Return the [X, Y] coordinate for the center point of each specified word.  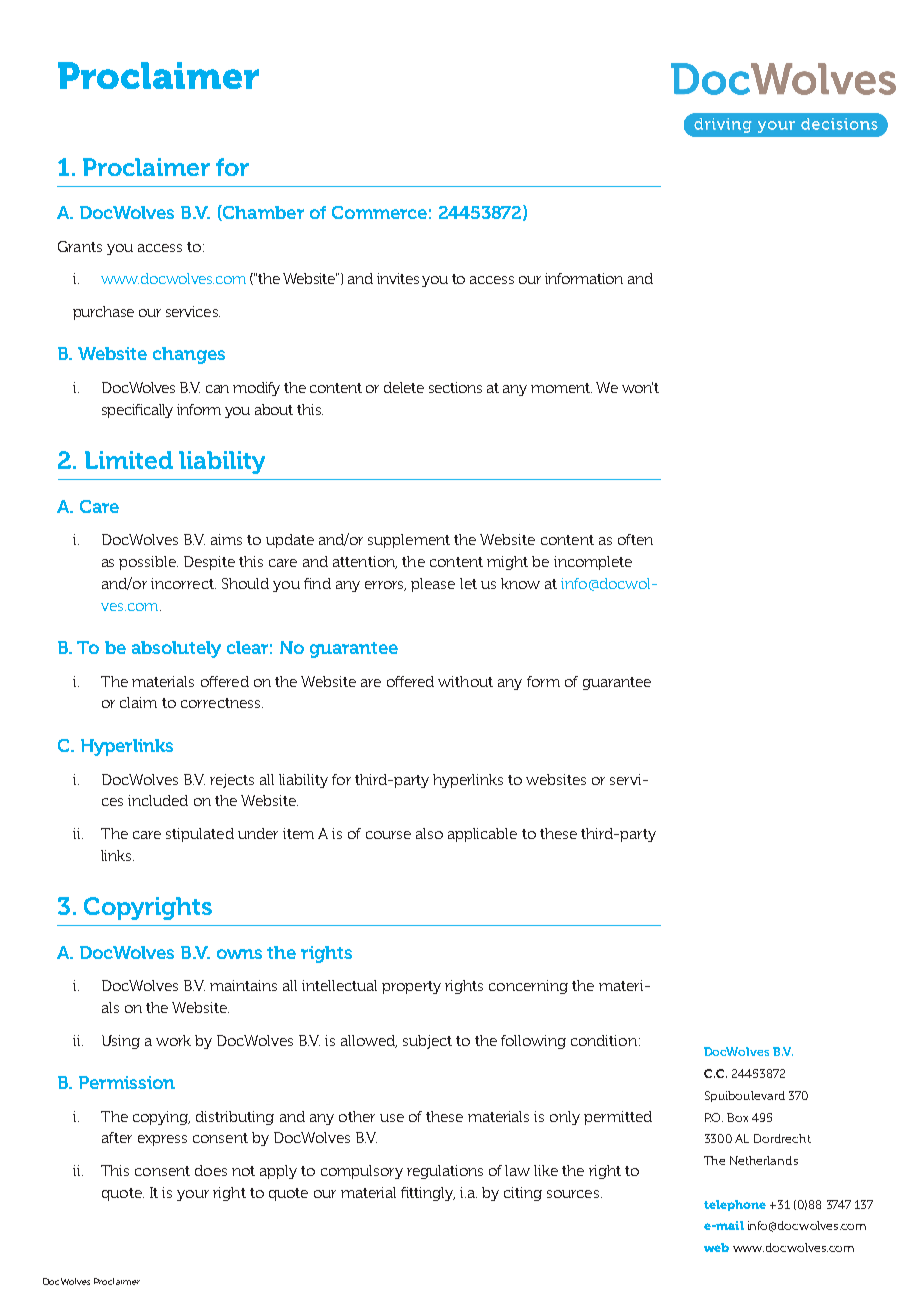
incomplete [593, 563]
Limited [129, 460]
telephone [735, 1205]
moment [561, 388]
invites [398, 278]
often [635, 539]
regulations [445, 1172]
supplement [409, 541]
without [465, 681]
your [193, 1195]
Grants [80, 246]
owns [239, 954]
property [411, 987]
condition [604, 1040]
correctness [222, 703]
